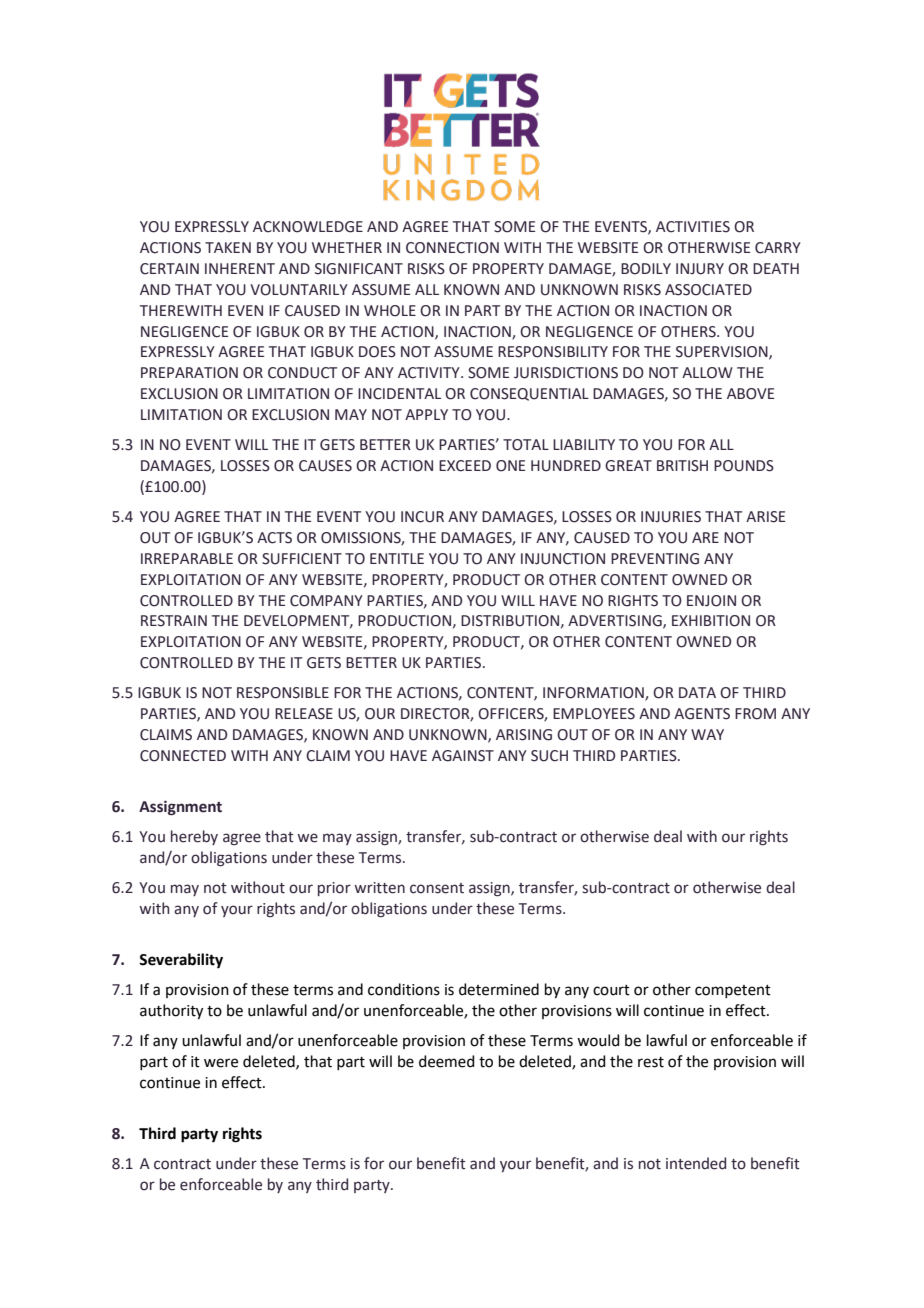 The image size is (924, 1308). Describe the element at coordinates (524, 735) in the image. I see `ARISING` at that location.
